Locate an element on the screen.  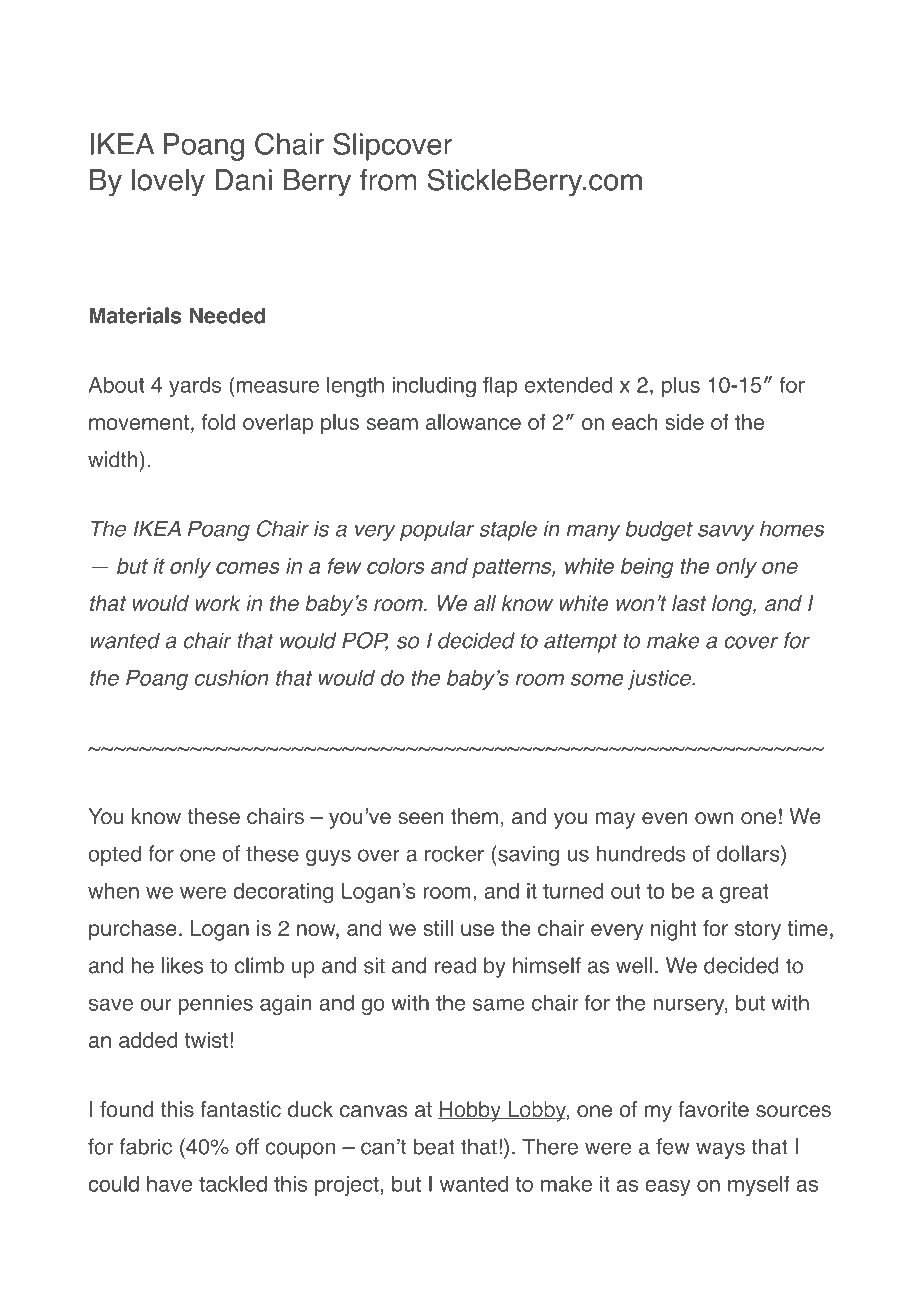
have is located at coordinates (169, 1184).
